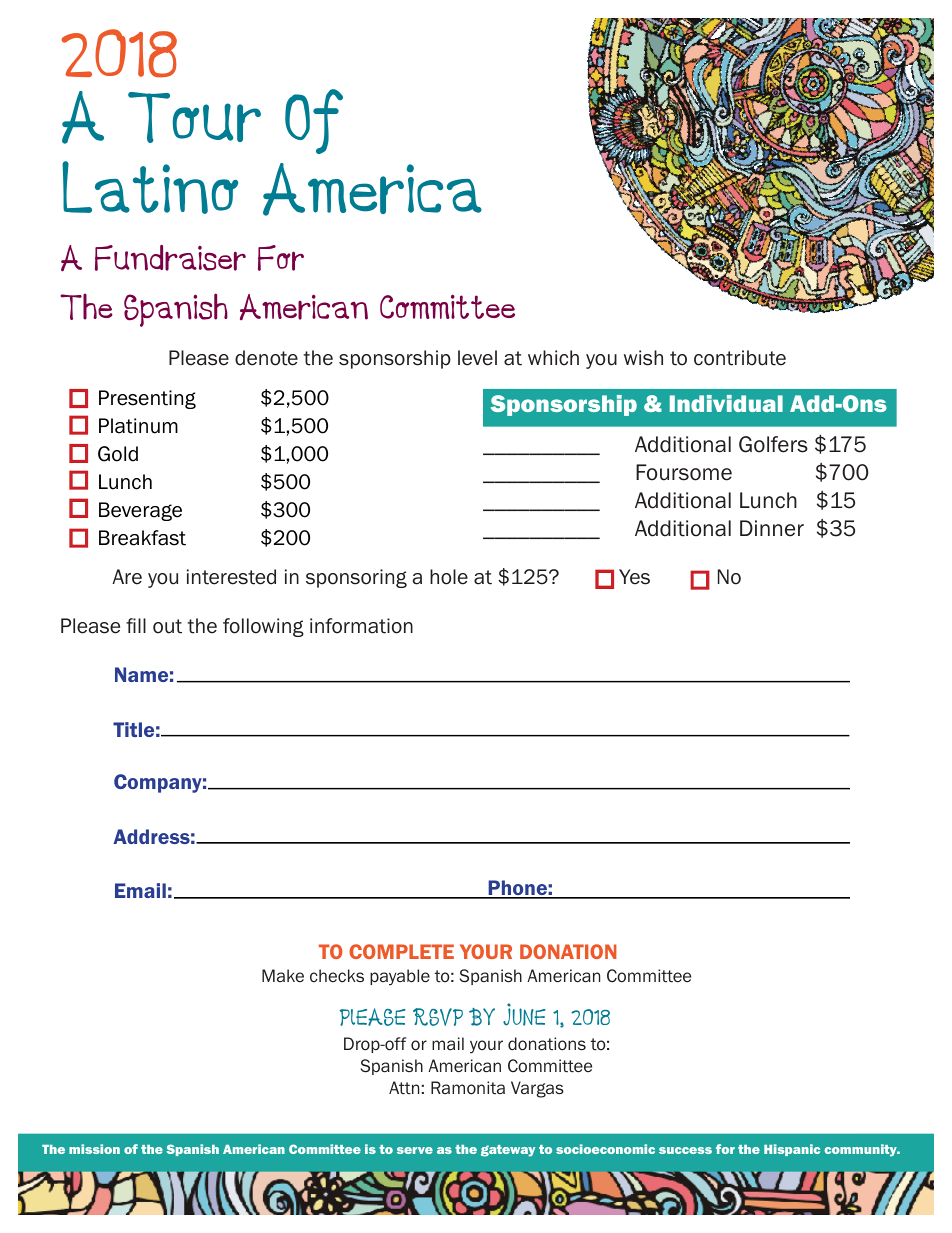 Image resolution: width=952 pixels, height=1233 pixels. What do you see at coordinates (634, 577) in the screenshot?
I see `Yes` at bounding box center [634, 577].
